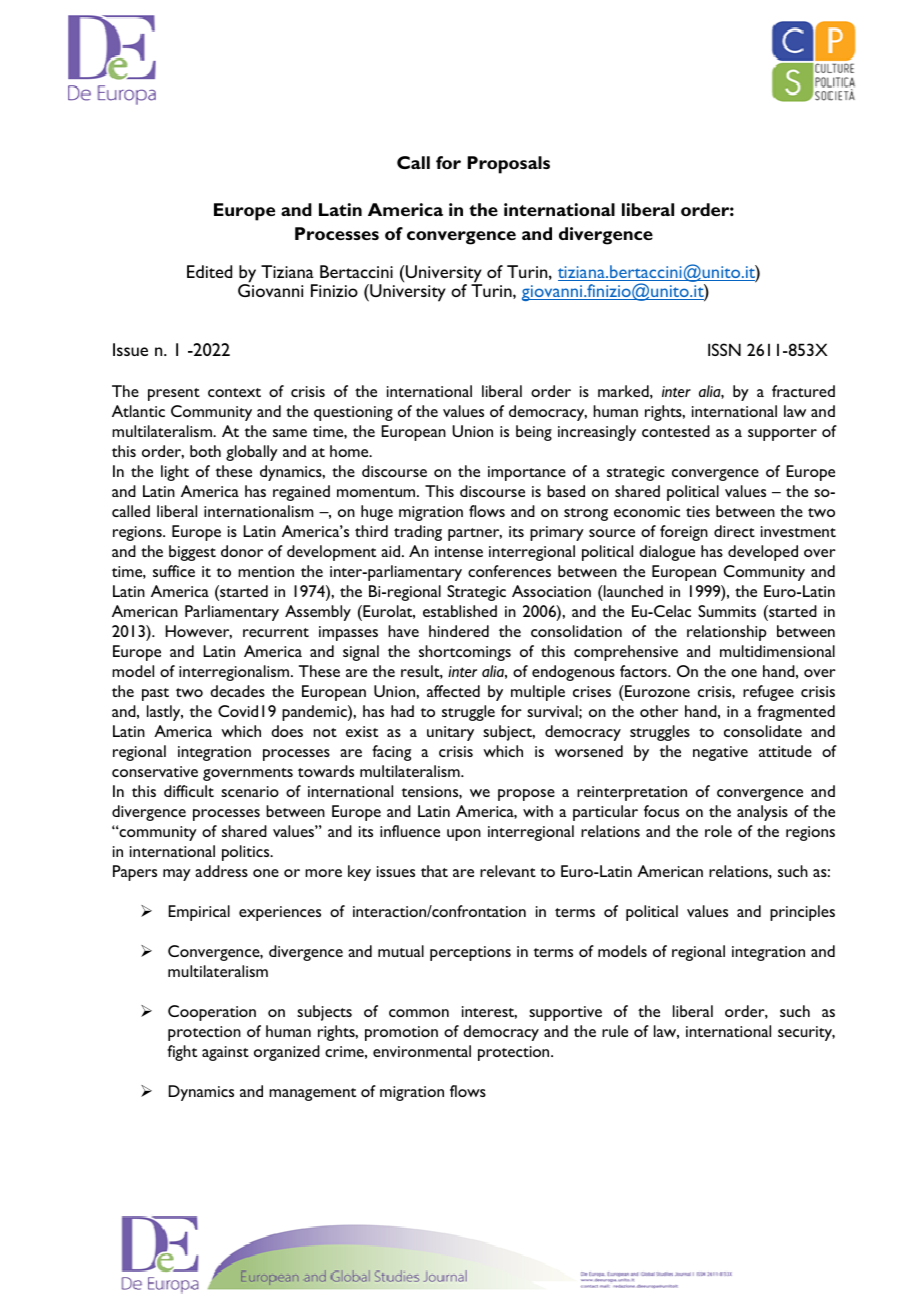 The height and width of the page is (1308, 924). What do you see at coordinates (234, 392) in the page?
I see `context` at bounding box center [234, 392].
